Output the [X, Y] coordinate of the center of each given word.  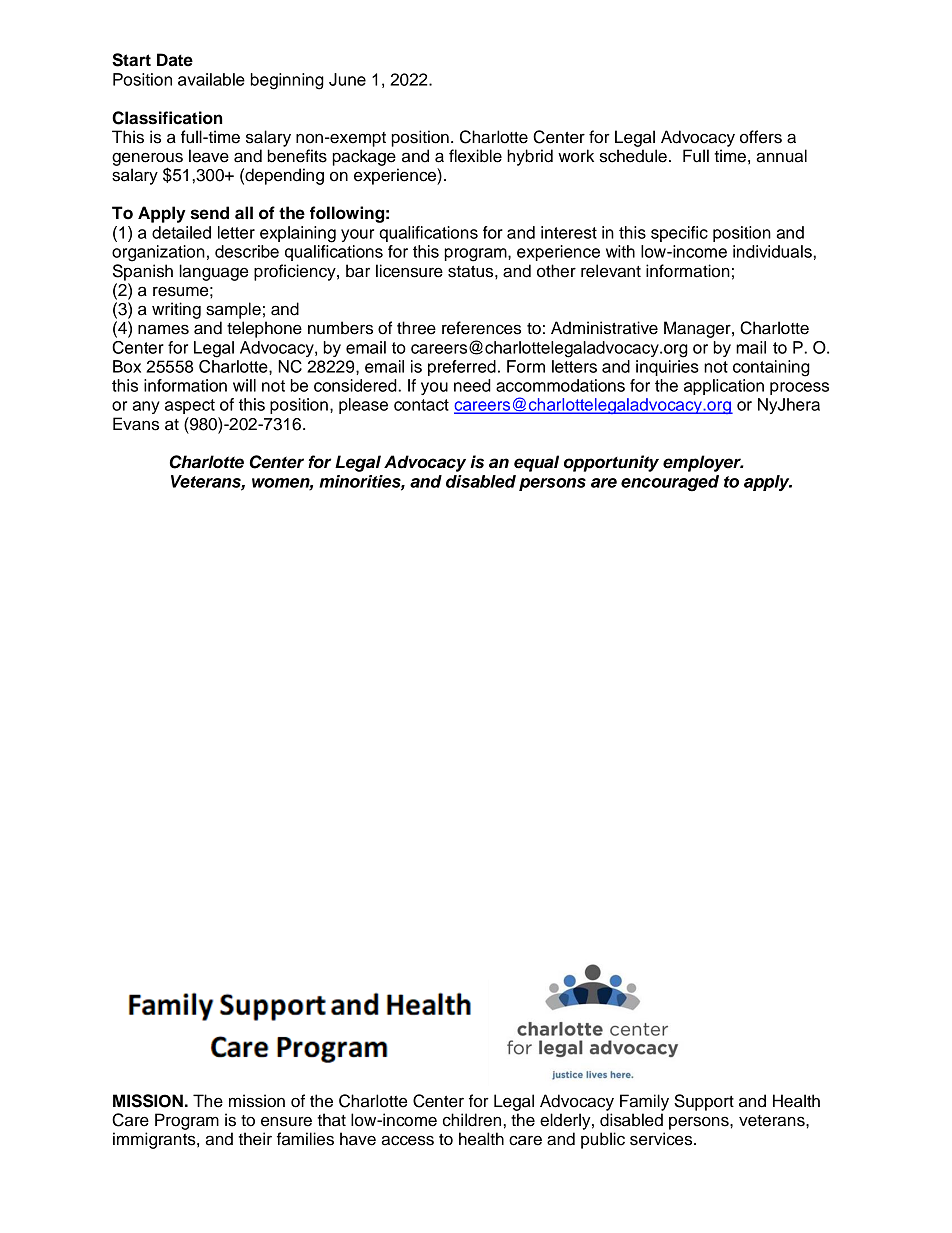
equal [536, 463]
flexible [475, 156]
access [407, 1140]
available [211, 79]
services [662, 1139]
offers [761, 137]
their [255, 1139]
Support [704, 1102]
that [331, 1120]
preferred [462, 368]
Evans [136, 424]
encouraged [670, 483]
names [163, 329]
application [724, 387]
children [472, 1120]
